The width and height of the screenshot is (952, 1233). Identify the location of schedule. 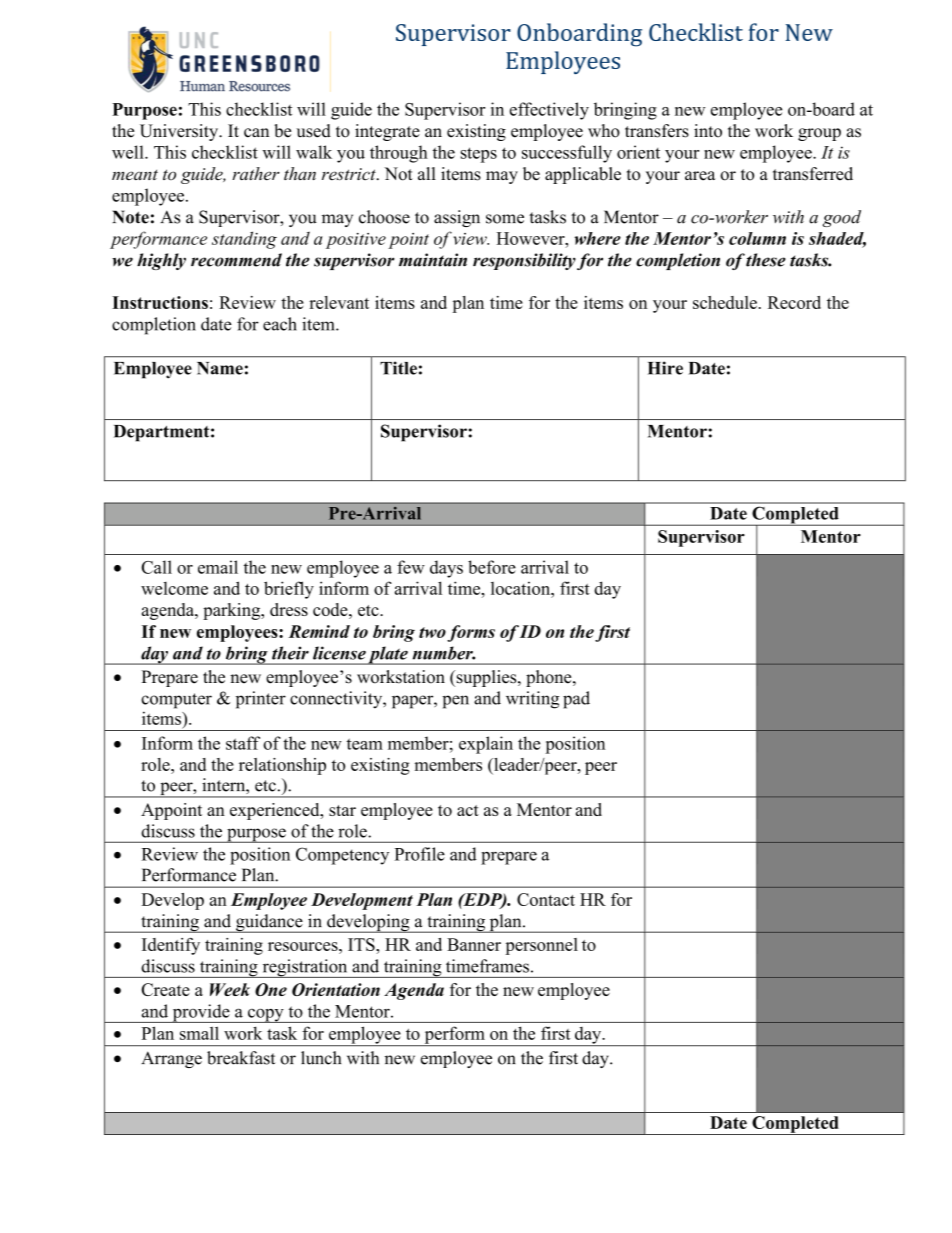
(725, 302).
